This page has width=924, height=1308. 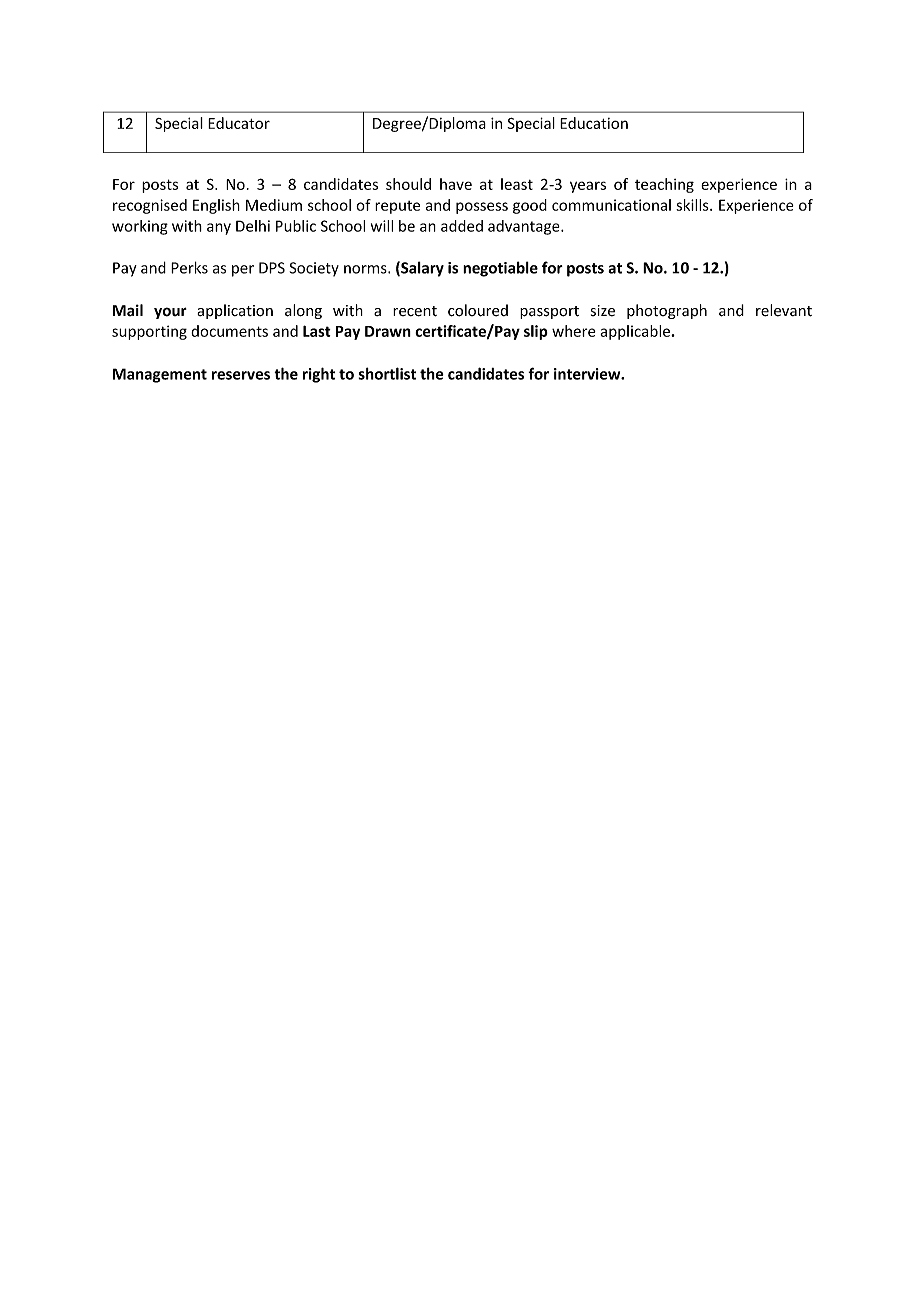 What do you see at coordinates (482, 208) in the page?
I see `possess` at bounding box center [482, 208].
